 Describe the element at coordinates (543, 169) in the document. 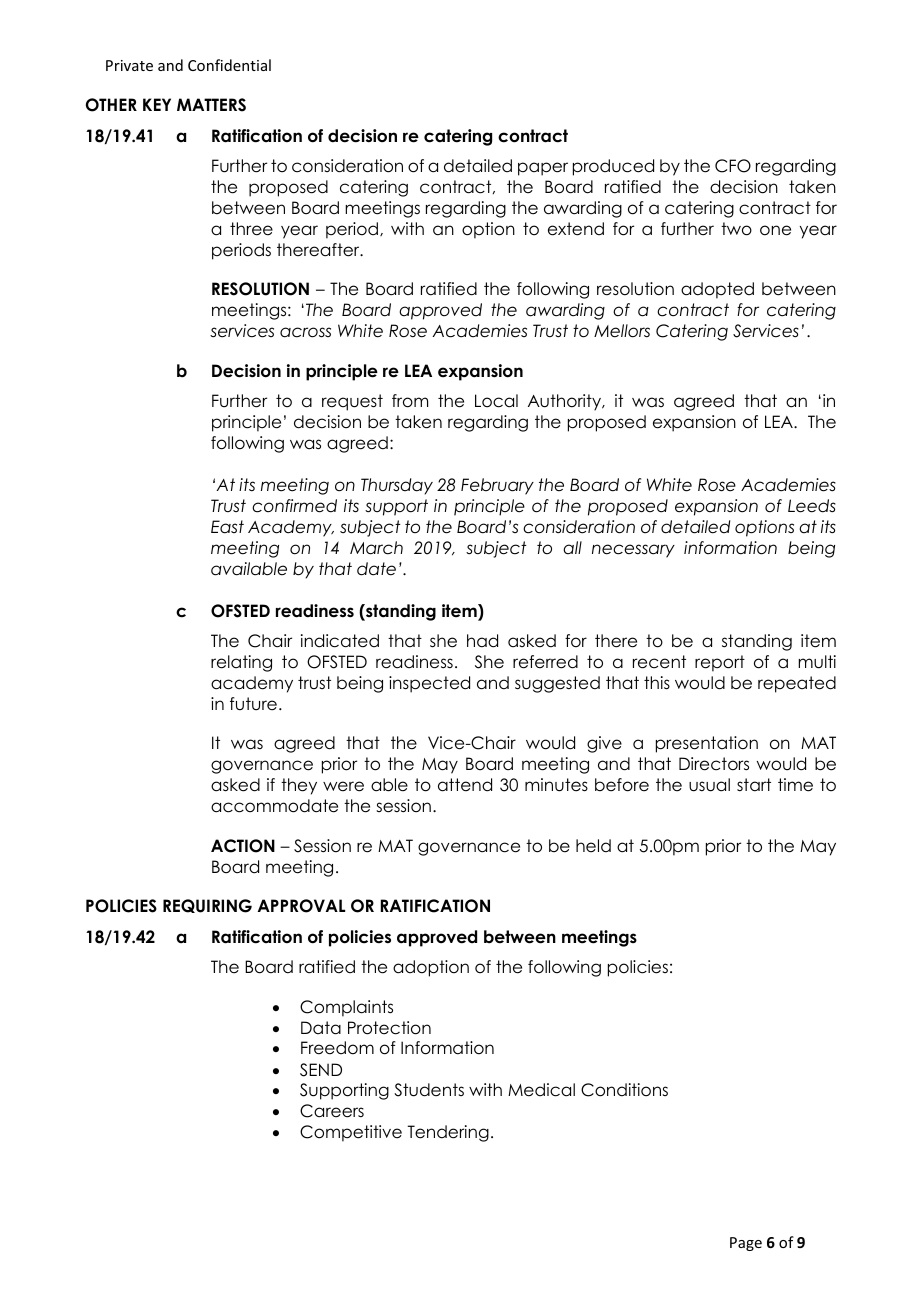

I see `paper` at that location.
